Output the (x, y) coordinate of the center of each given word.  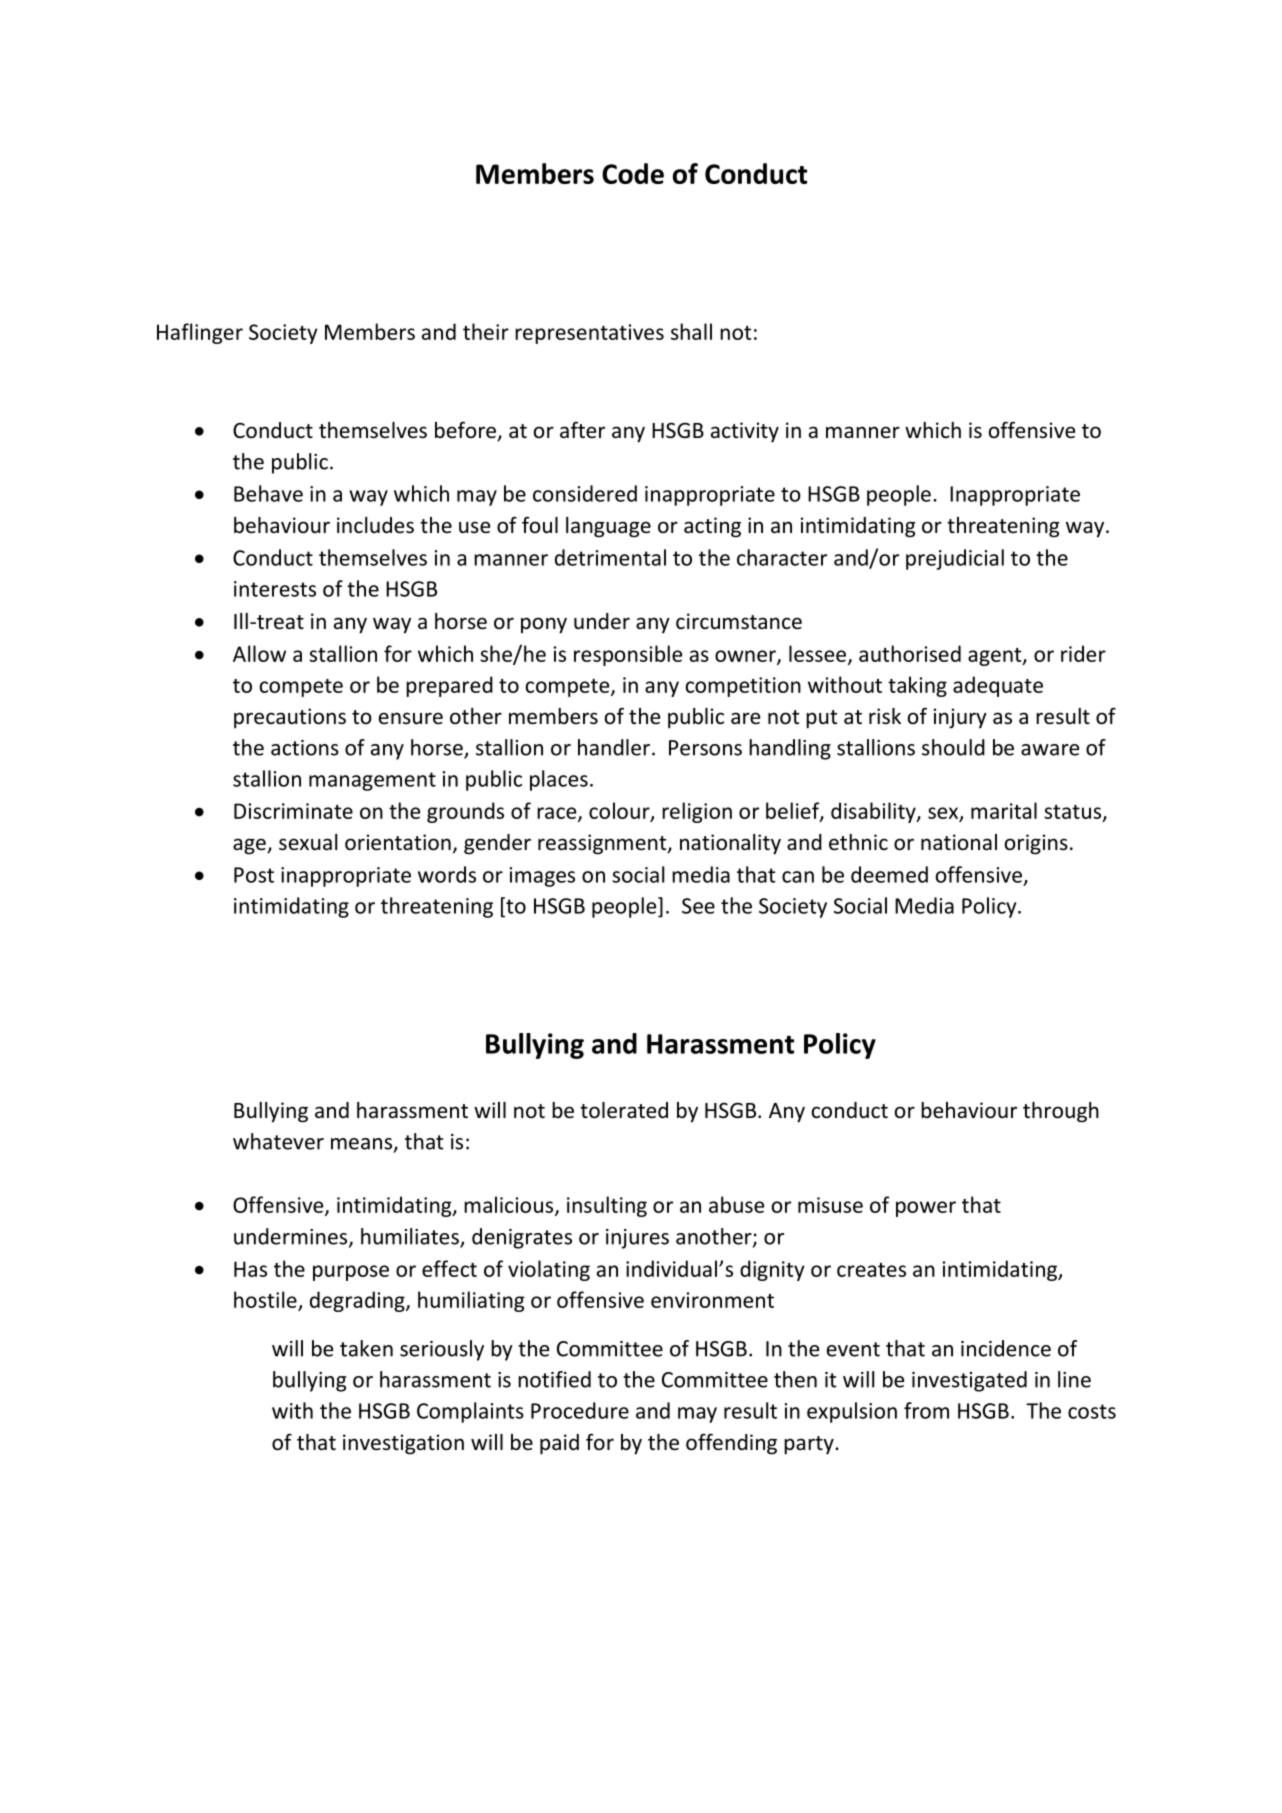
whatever (278, 1141)
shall (691, 331)
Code (633, 173)
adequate (998, 686)
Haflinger (200, 333)
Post (254, 875)
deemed (889, 874)
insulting (607, 1206)
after (582, 430)
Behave (268, 493)
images (542, 877)
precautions (290, 718)
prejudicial (955, 559)
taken (366, 1348)
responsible (628, 655)
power (926, 1209)
